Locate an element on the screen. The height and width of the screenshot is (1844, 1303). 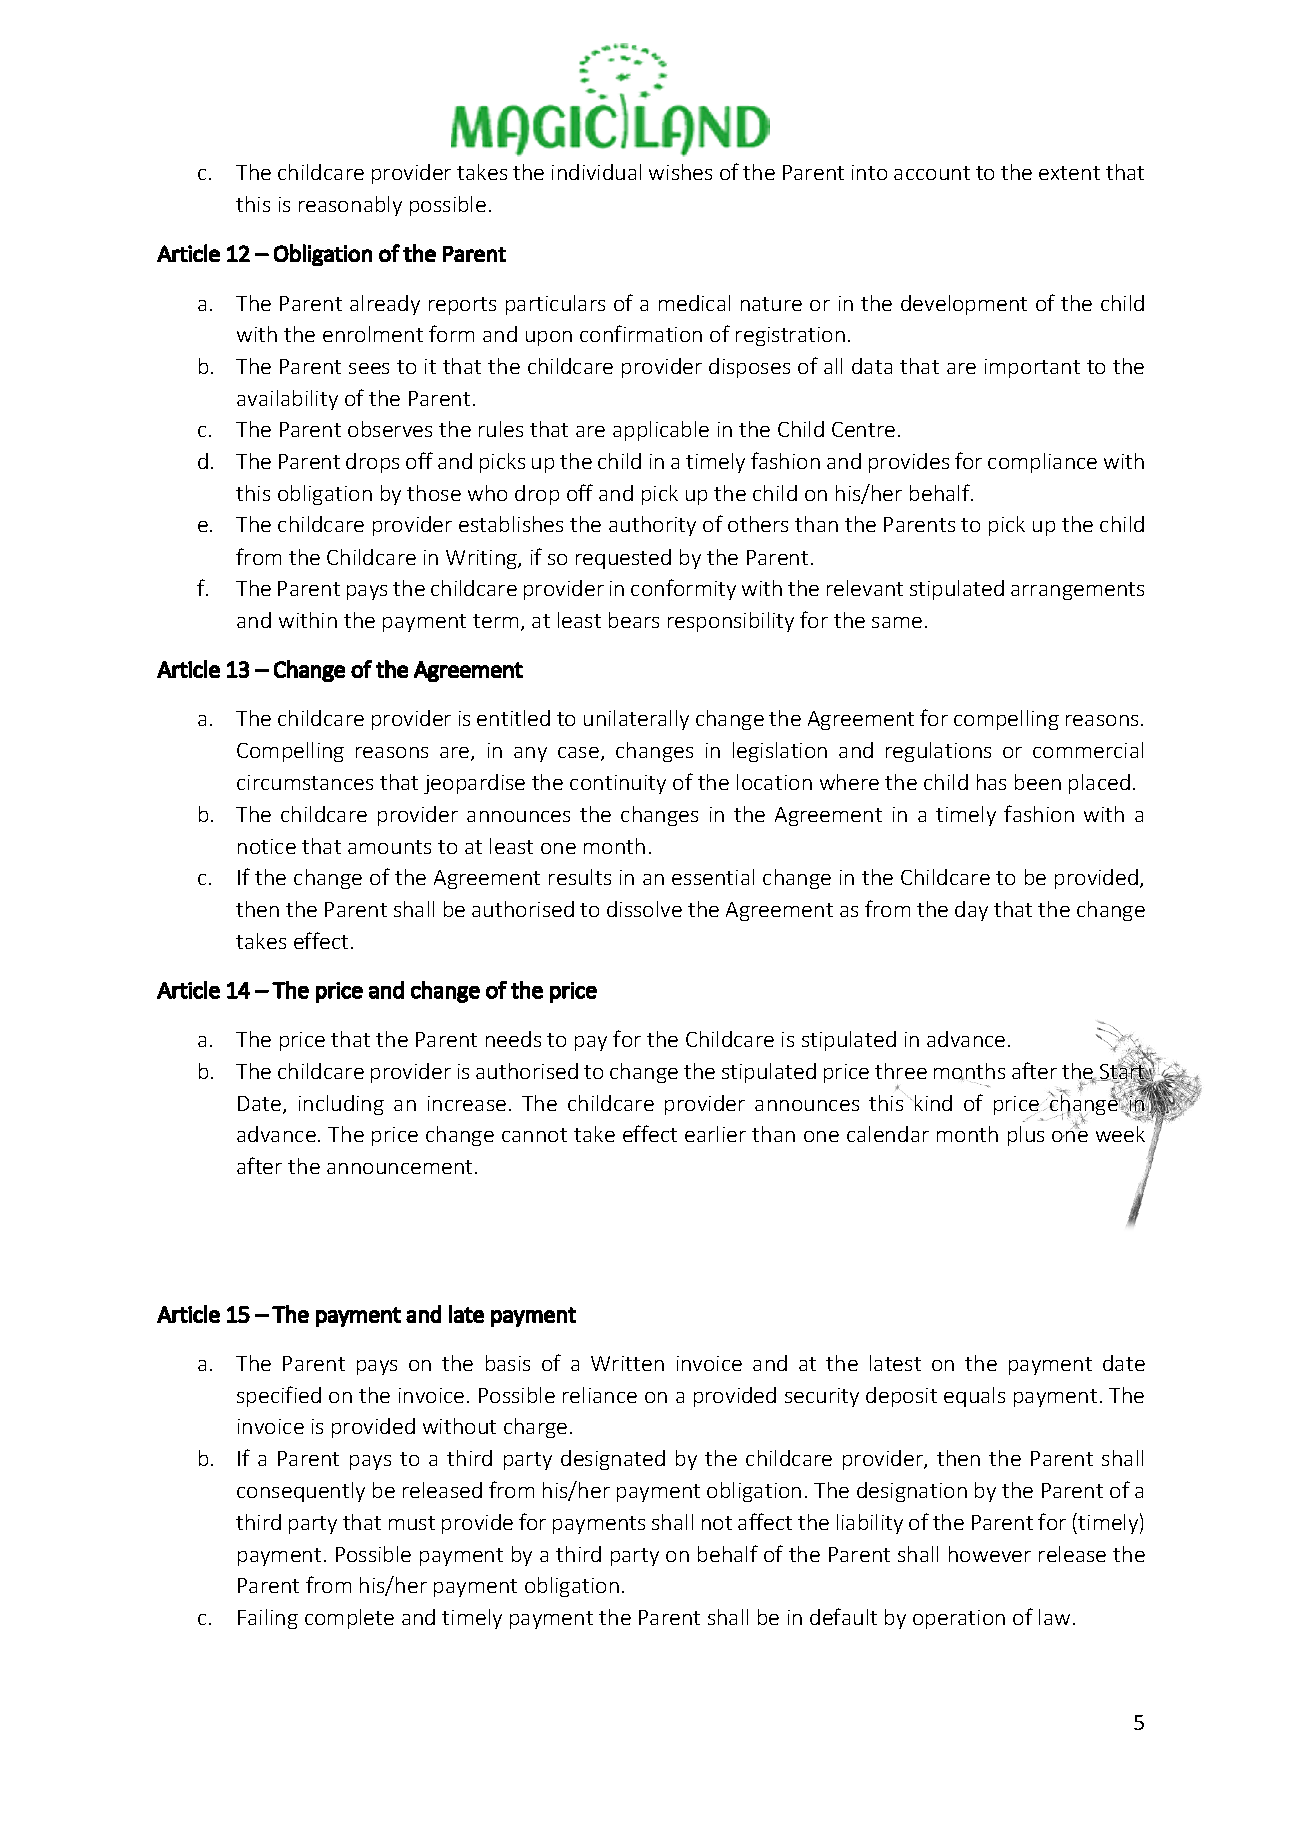
wishes is located at coordinates (680, 172).
